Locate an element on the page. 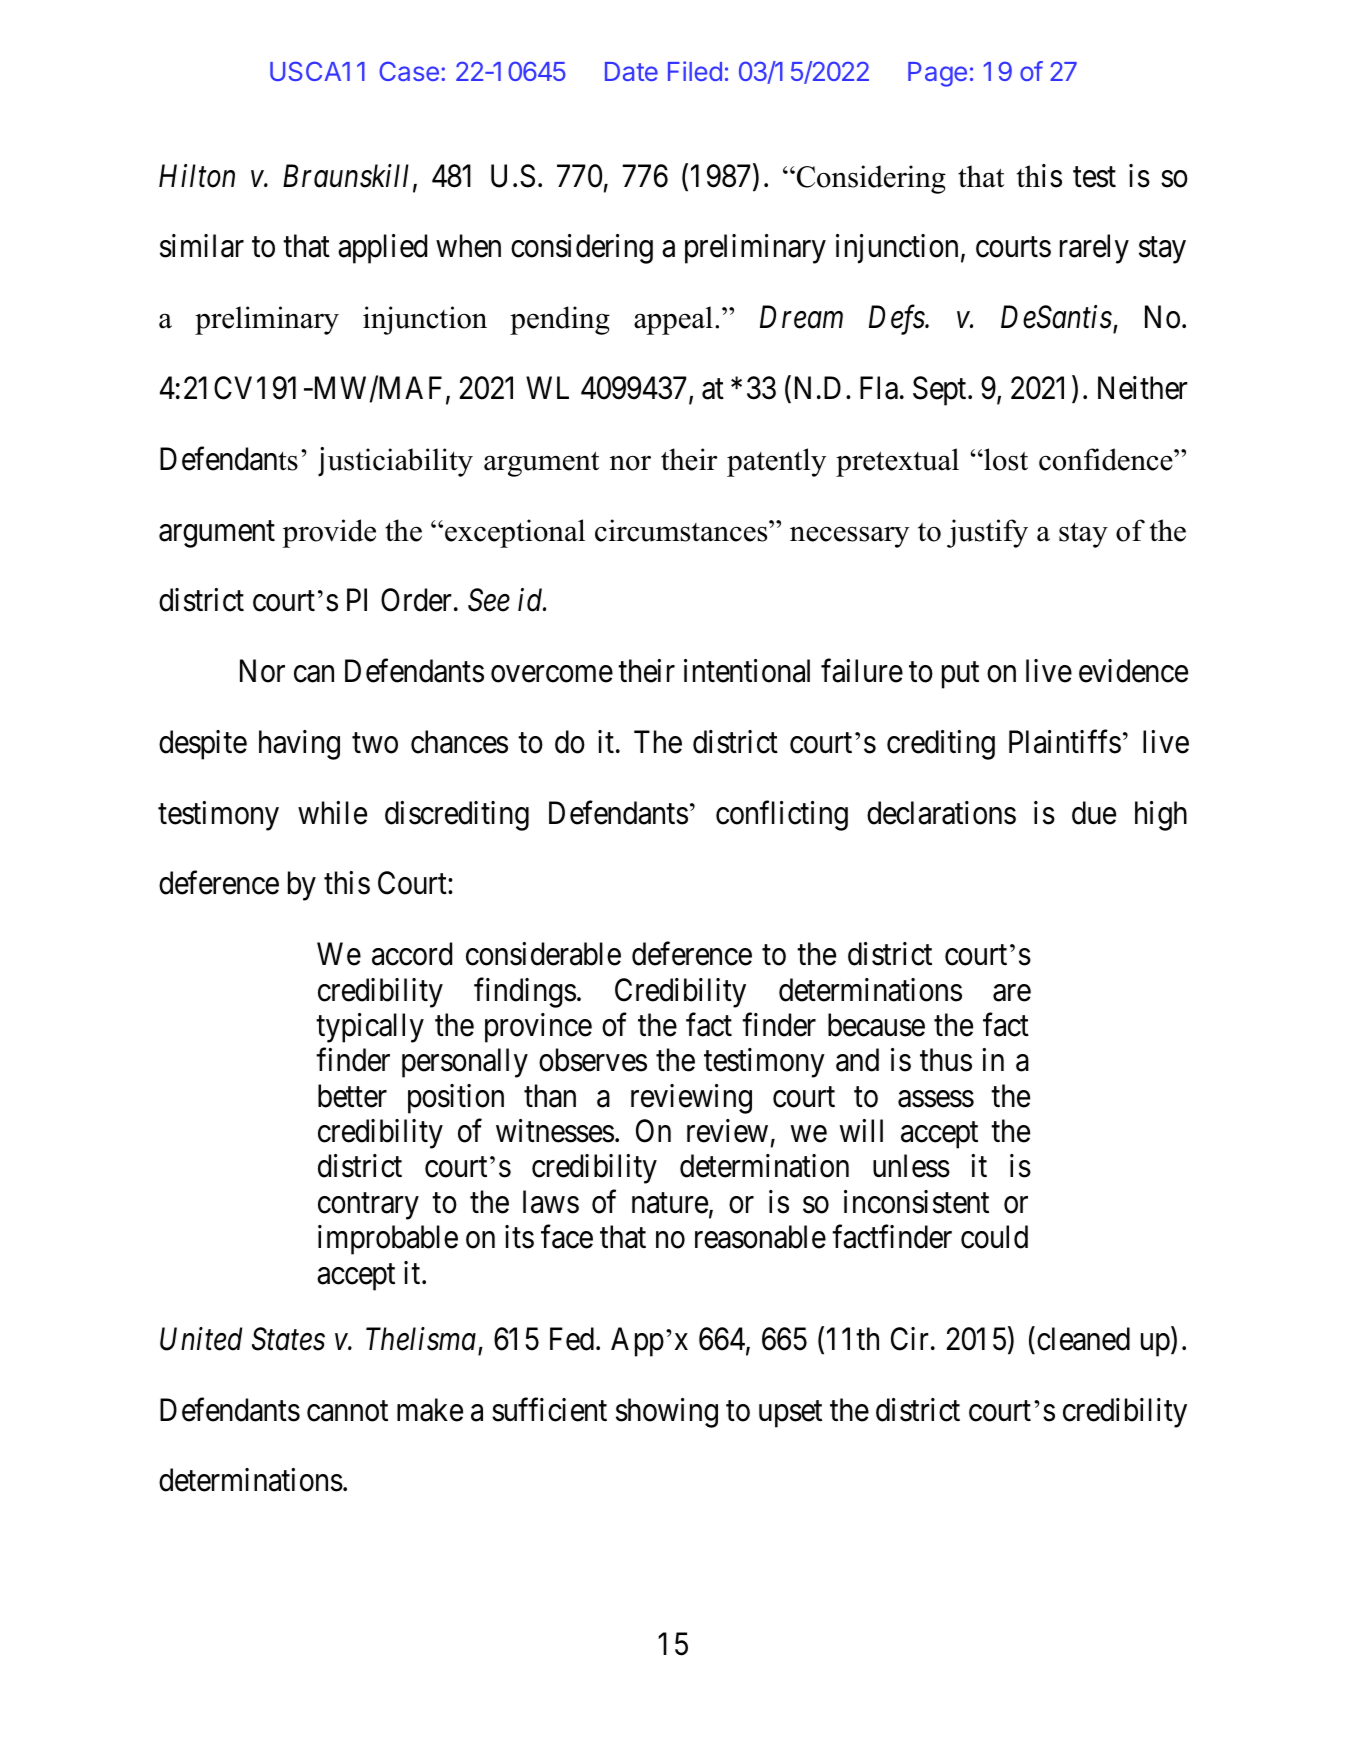 Image resolution: width=1346 pixels, height=1741 pixels. intentional is located at coordinates (747, 671).
